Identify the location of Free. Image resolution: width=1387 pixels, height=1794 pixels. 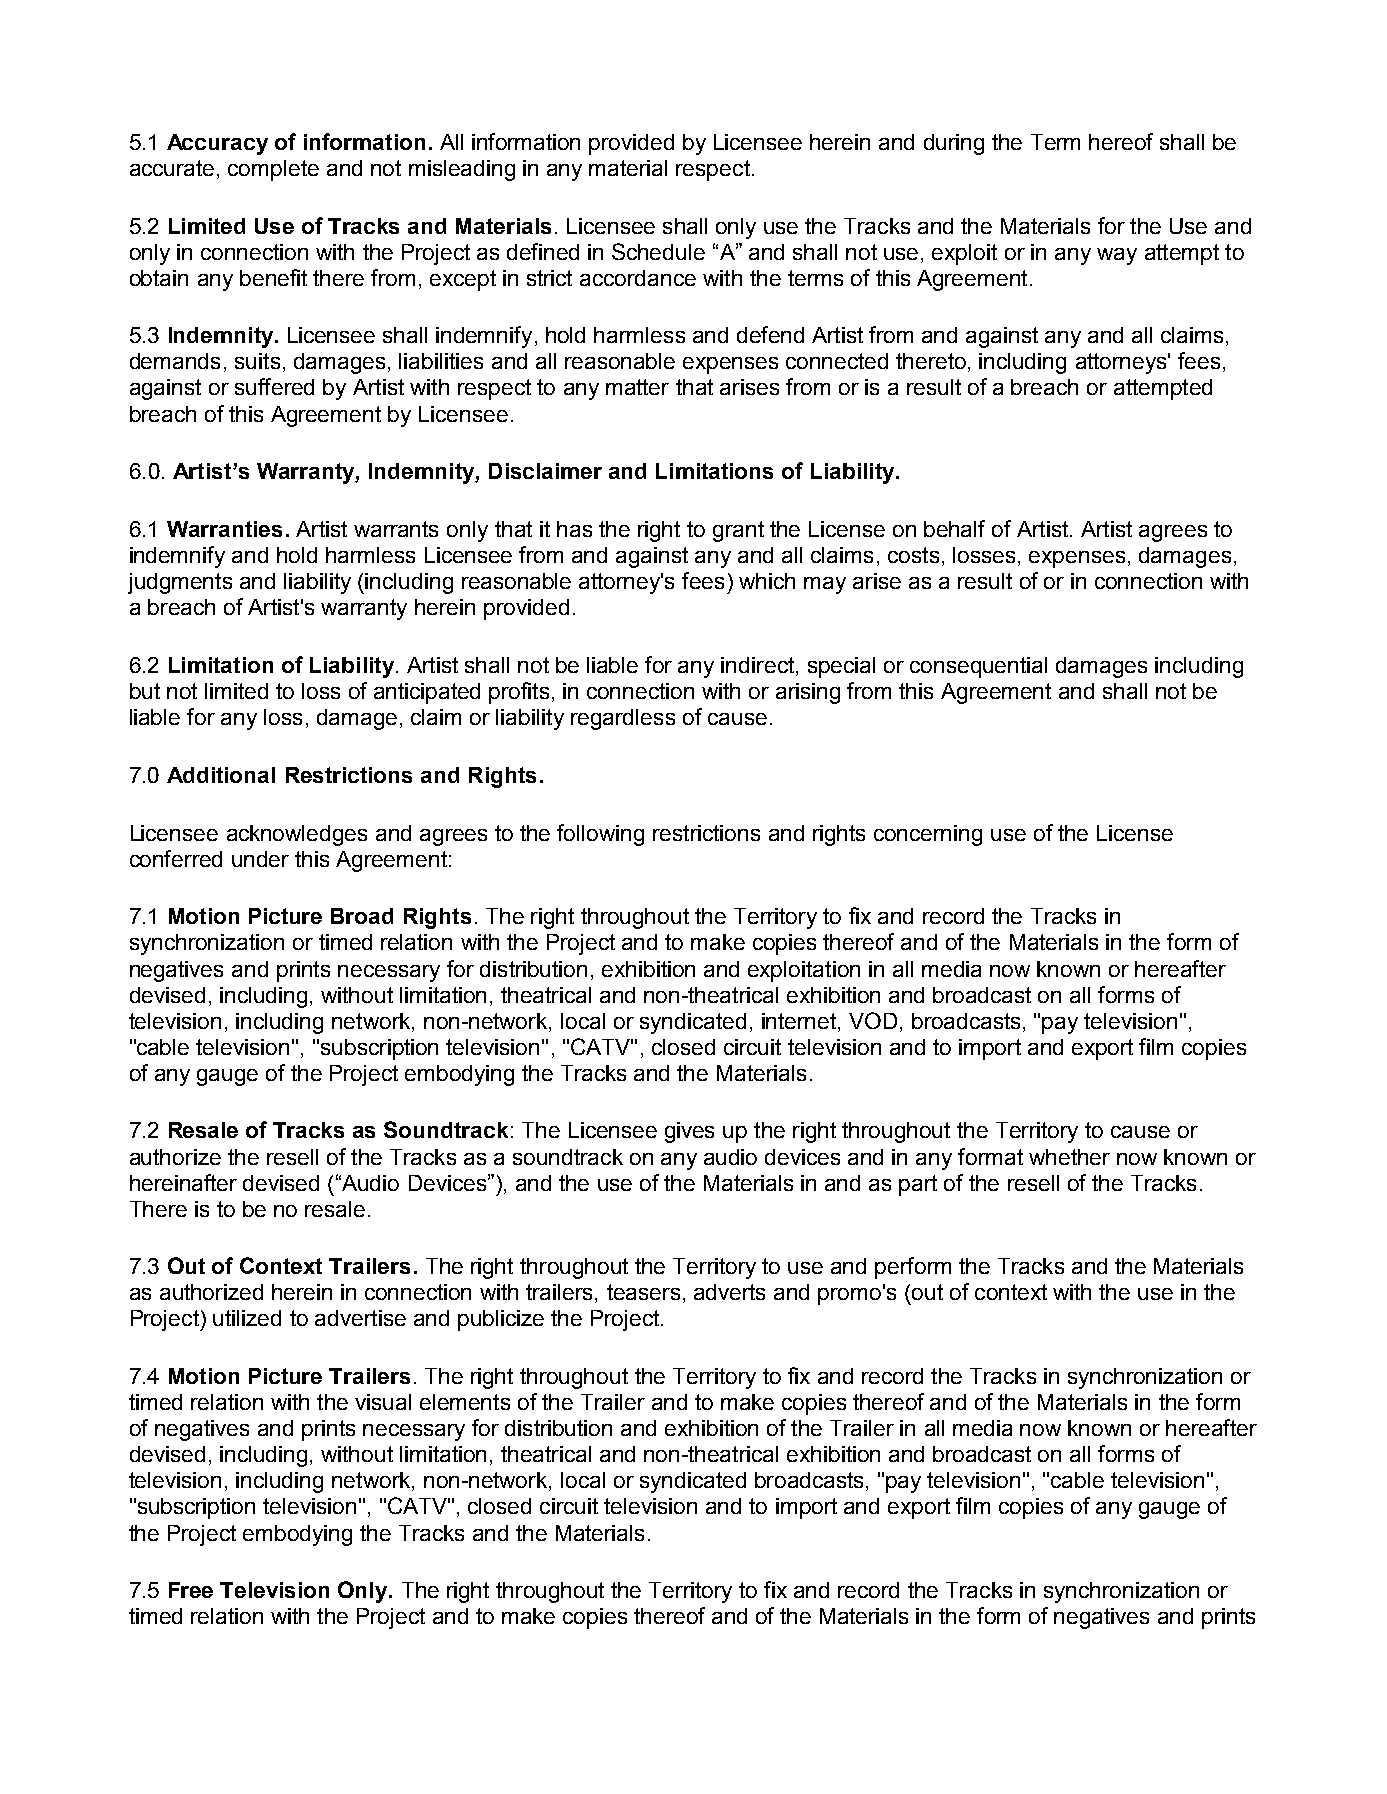
(191, 1590).
